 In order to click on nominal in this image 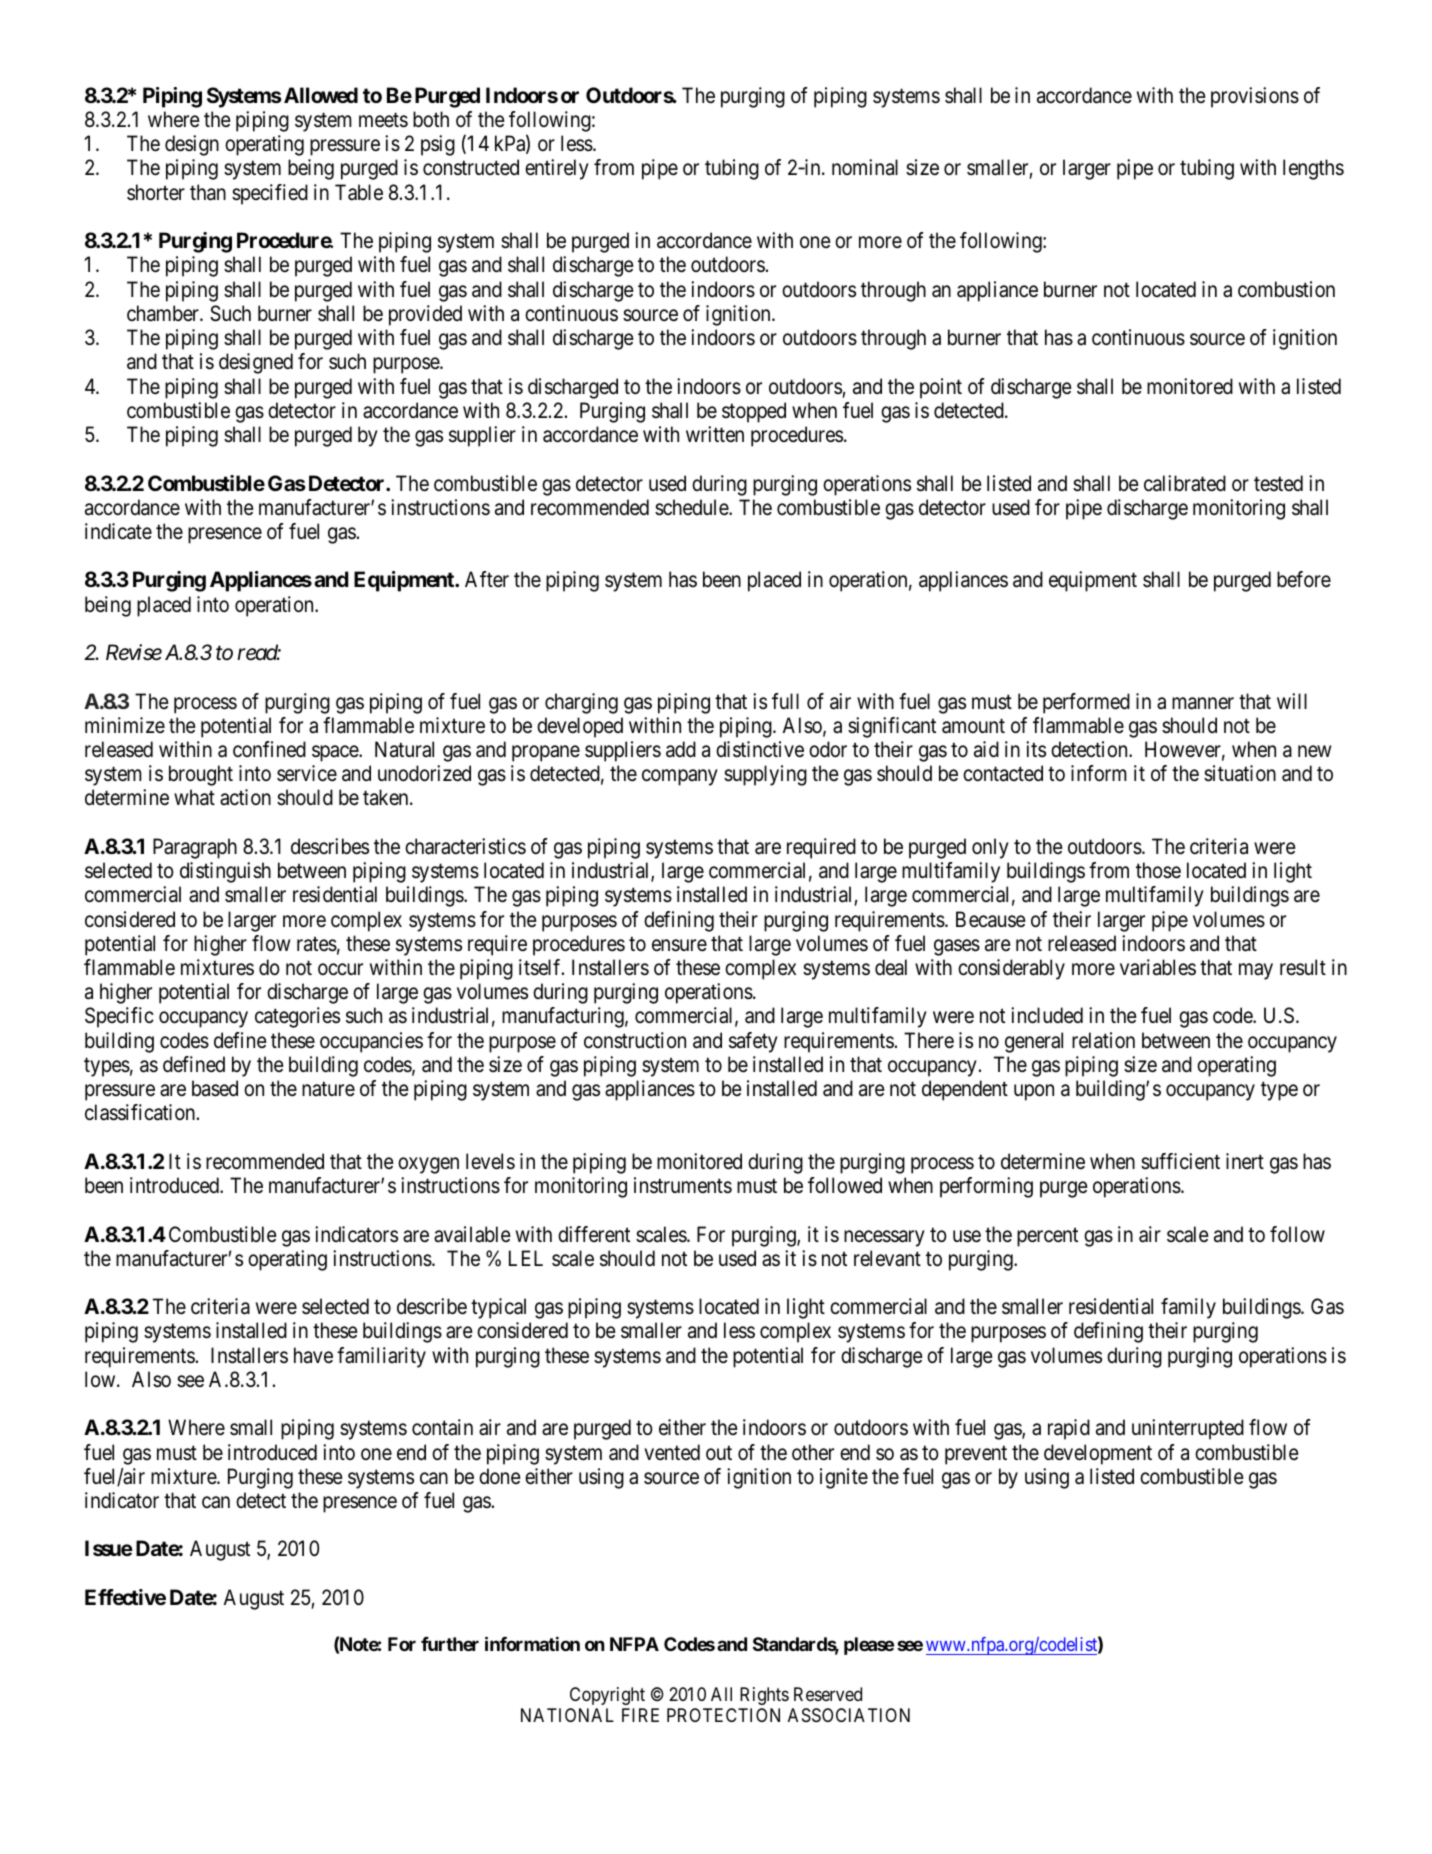, I will do `click(865, 167)`.
